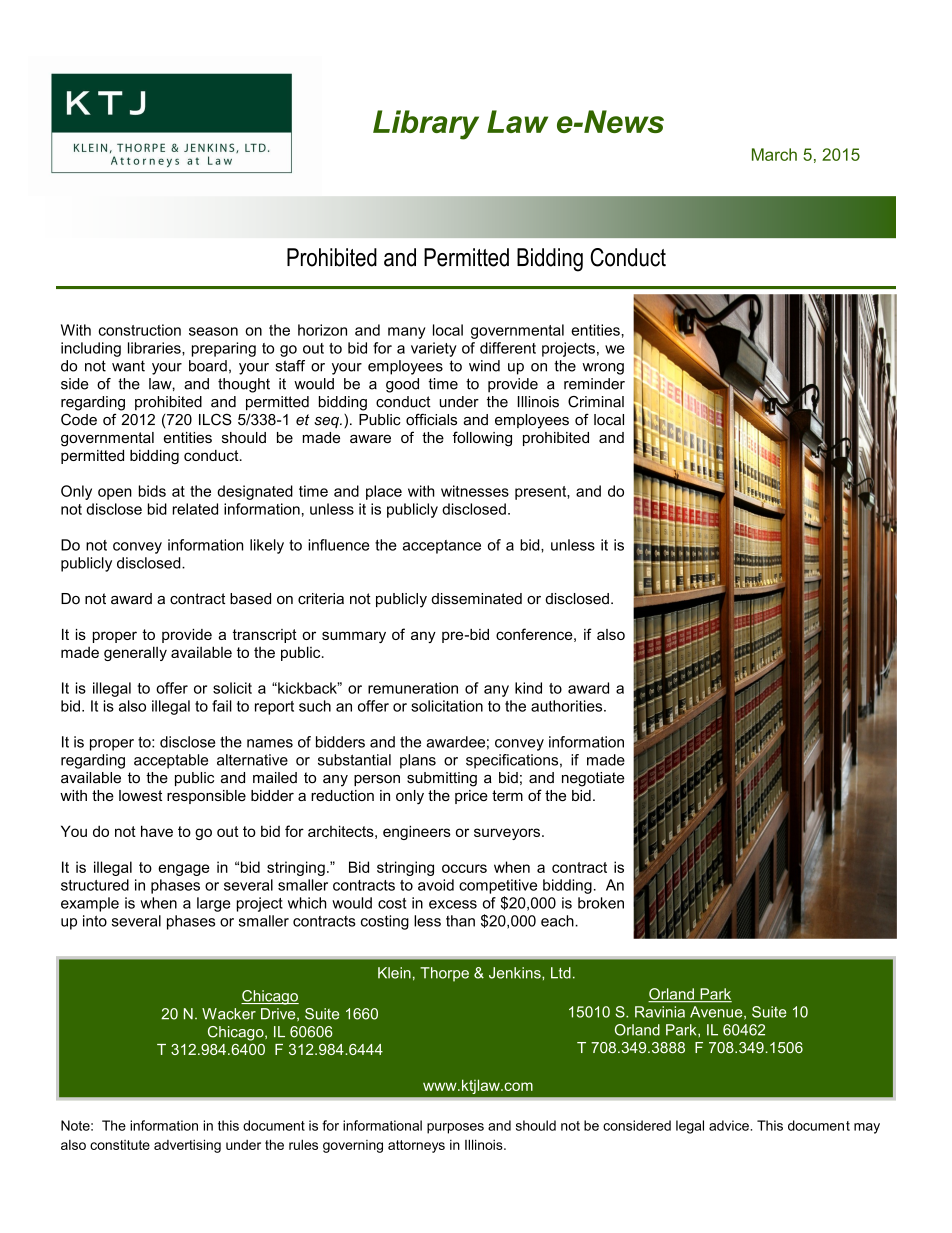  I want to click on generally, so click(135, 653).
